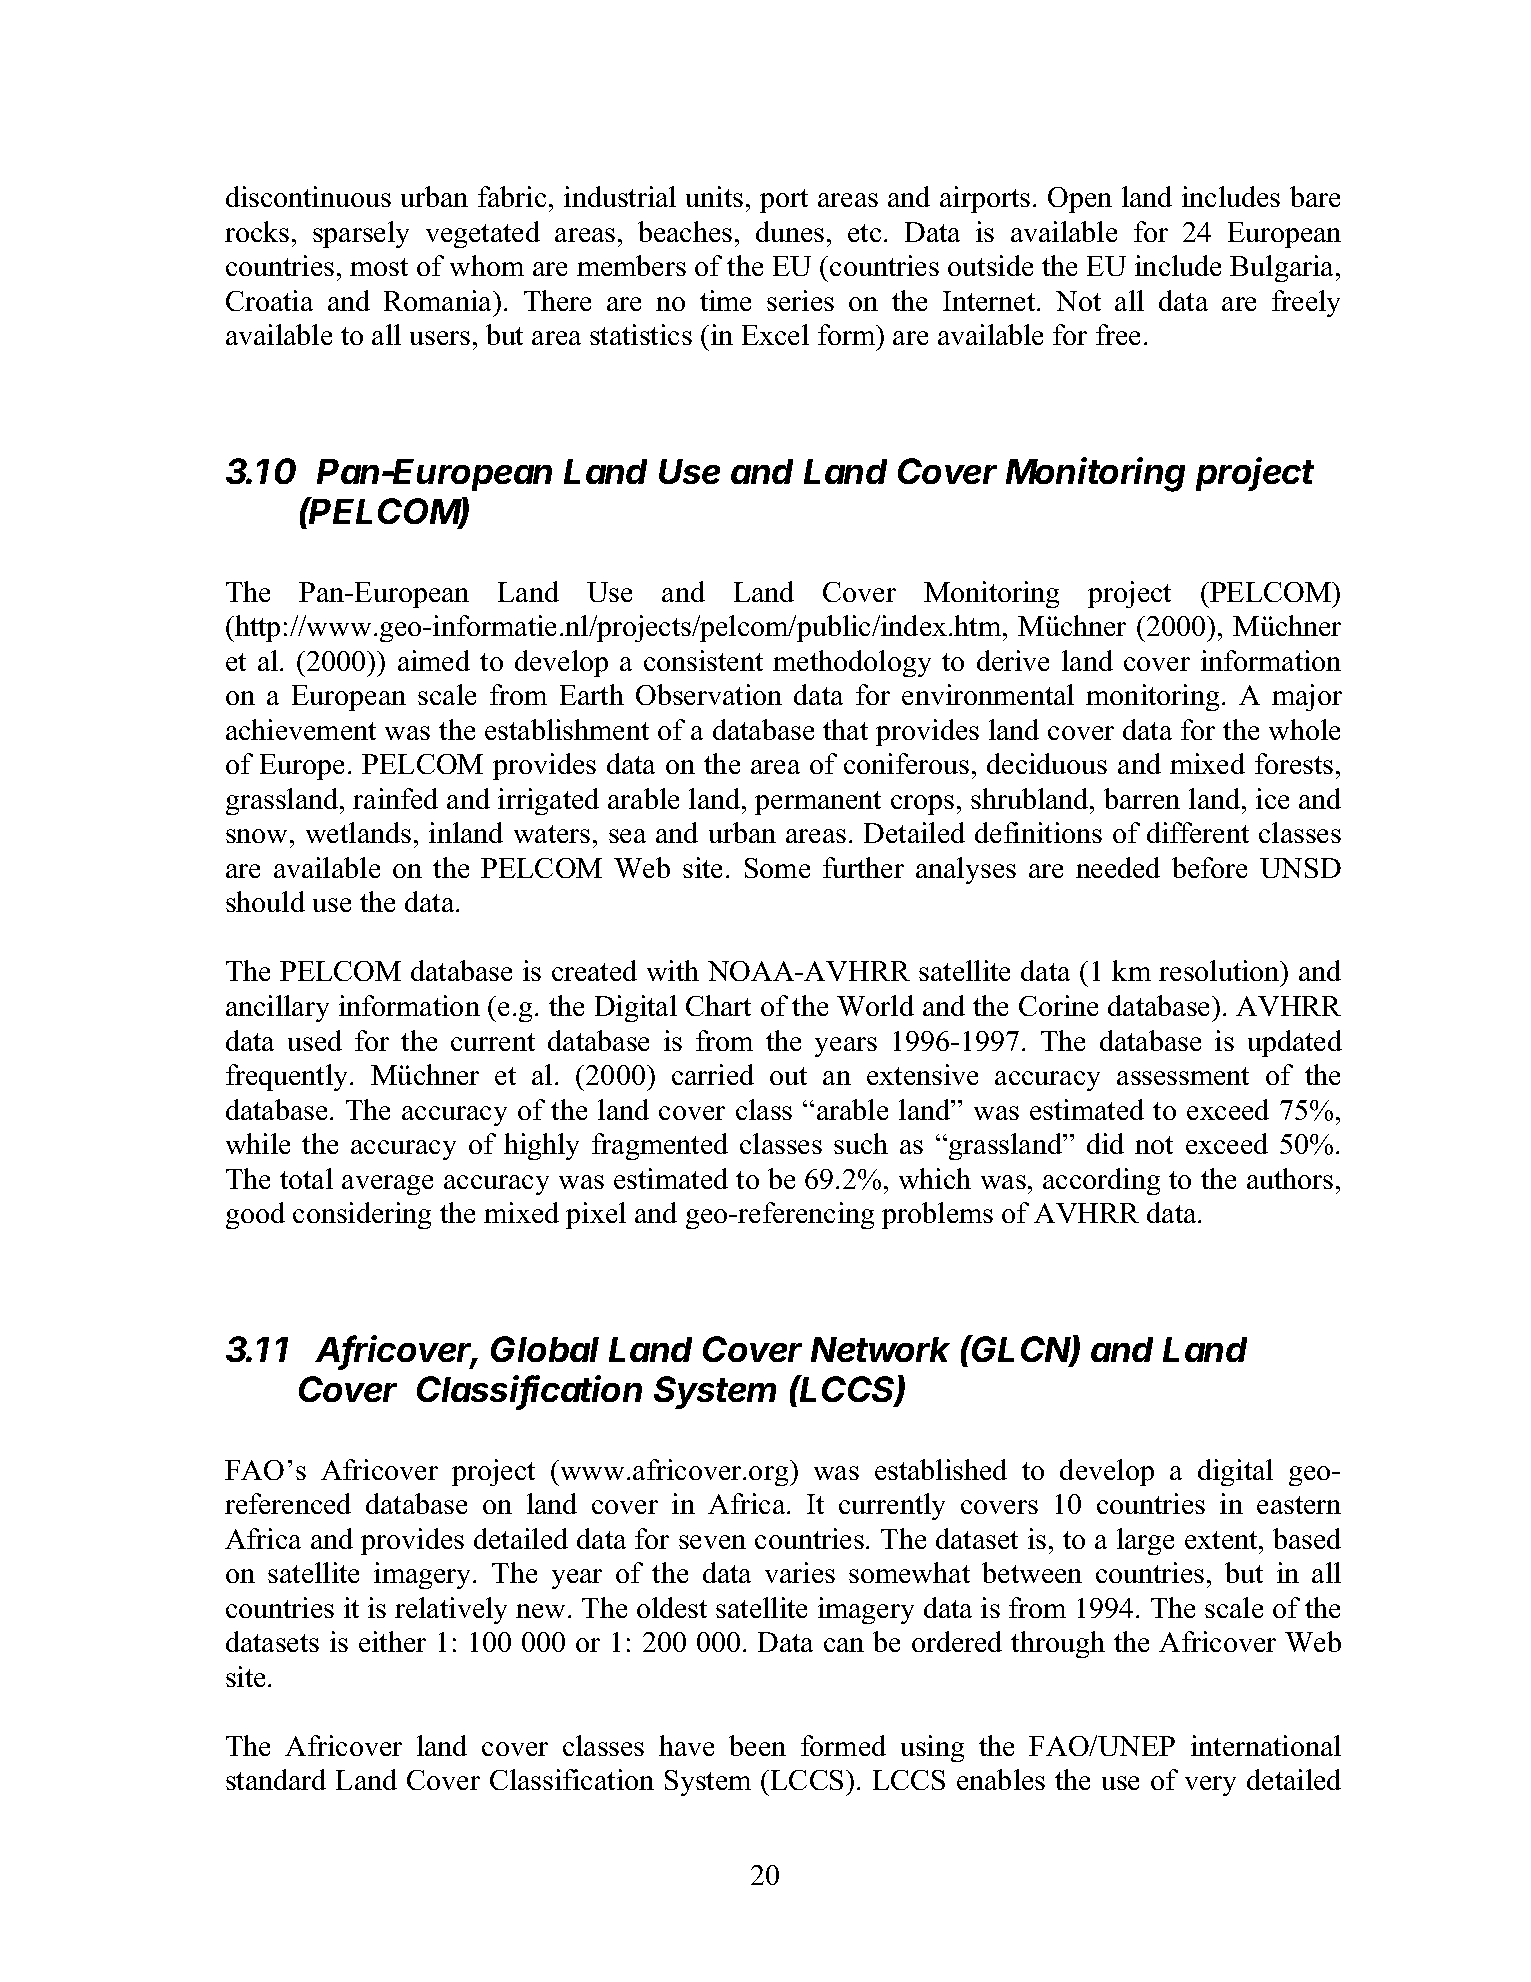 The height and width of the screenshot is (1982, 1531). What do you see at coordinates (315, 1040) in the screenshot?
I see `used` at bounding box center [315, 1040].
